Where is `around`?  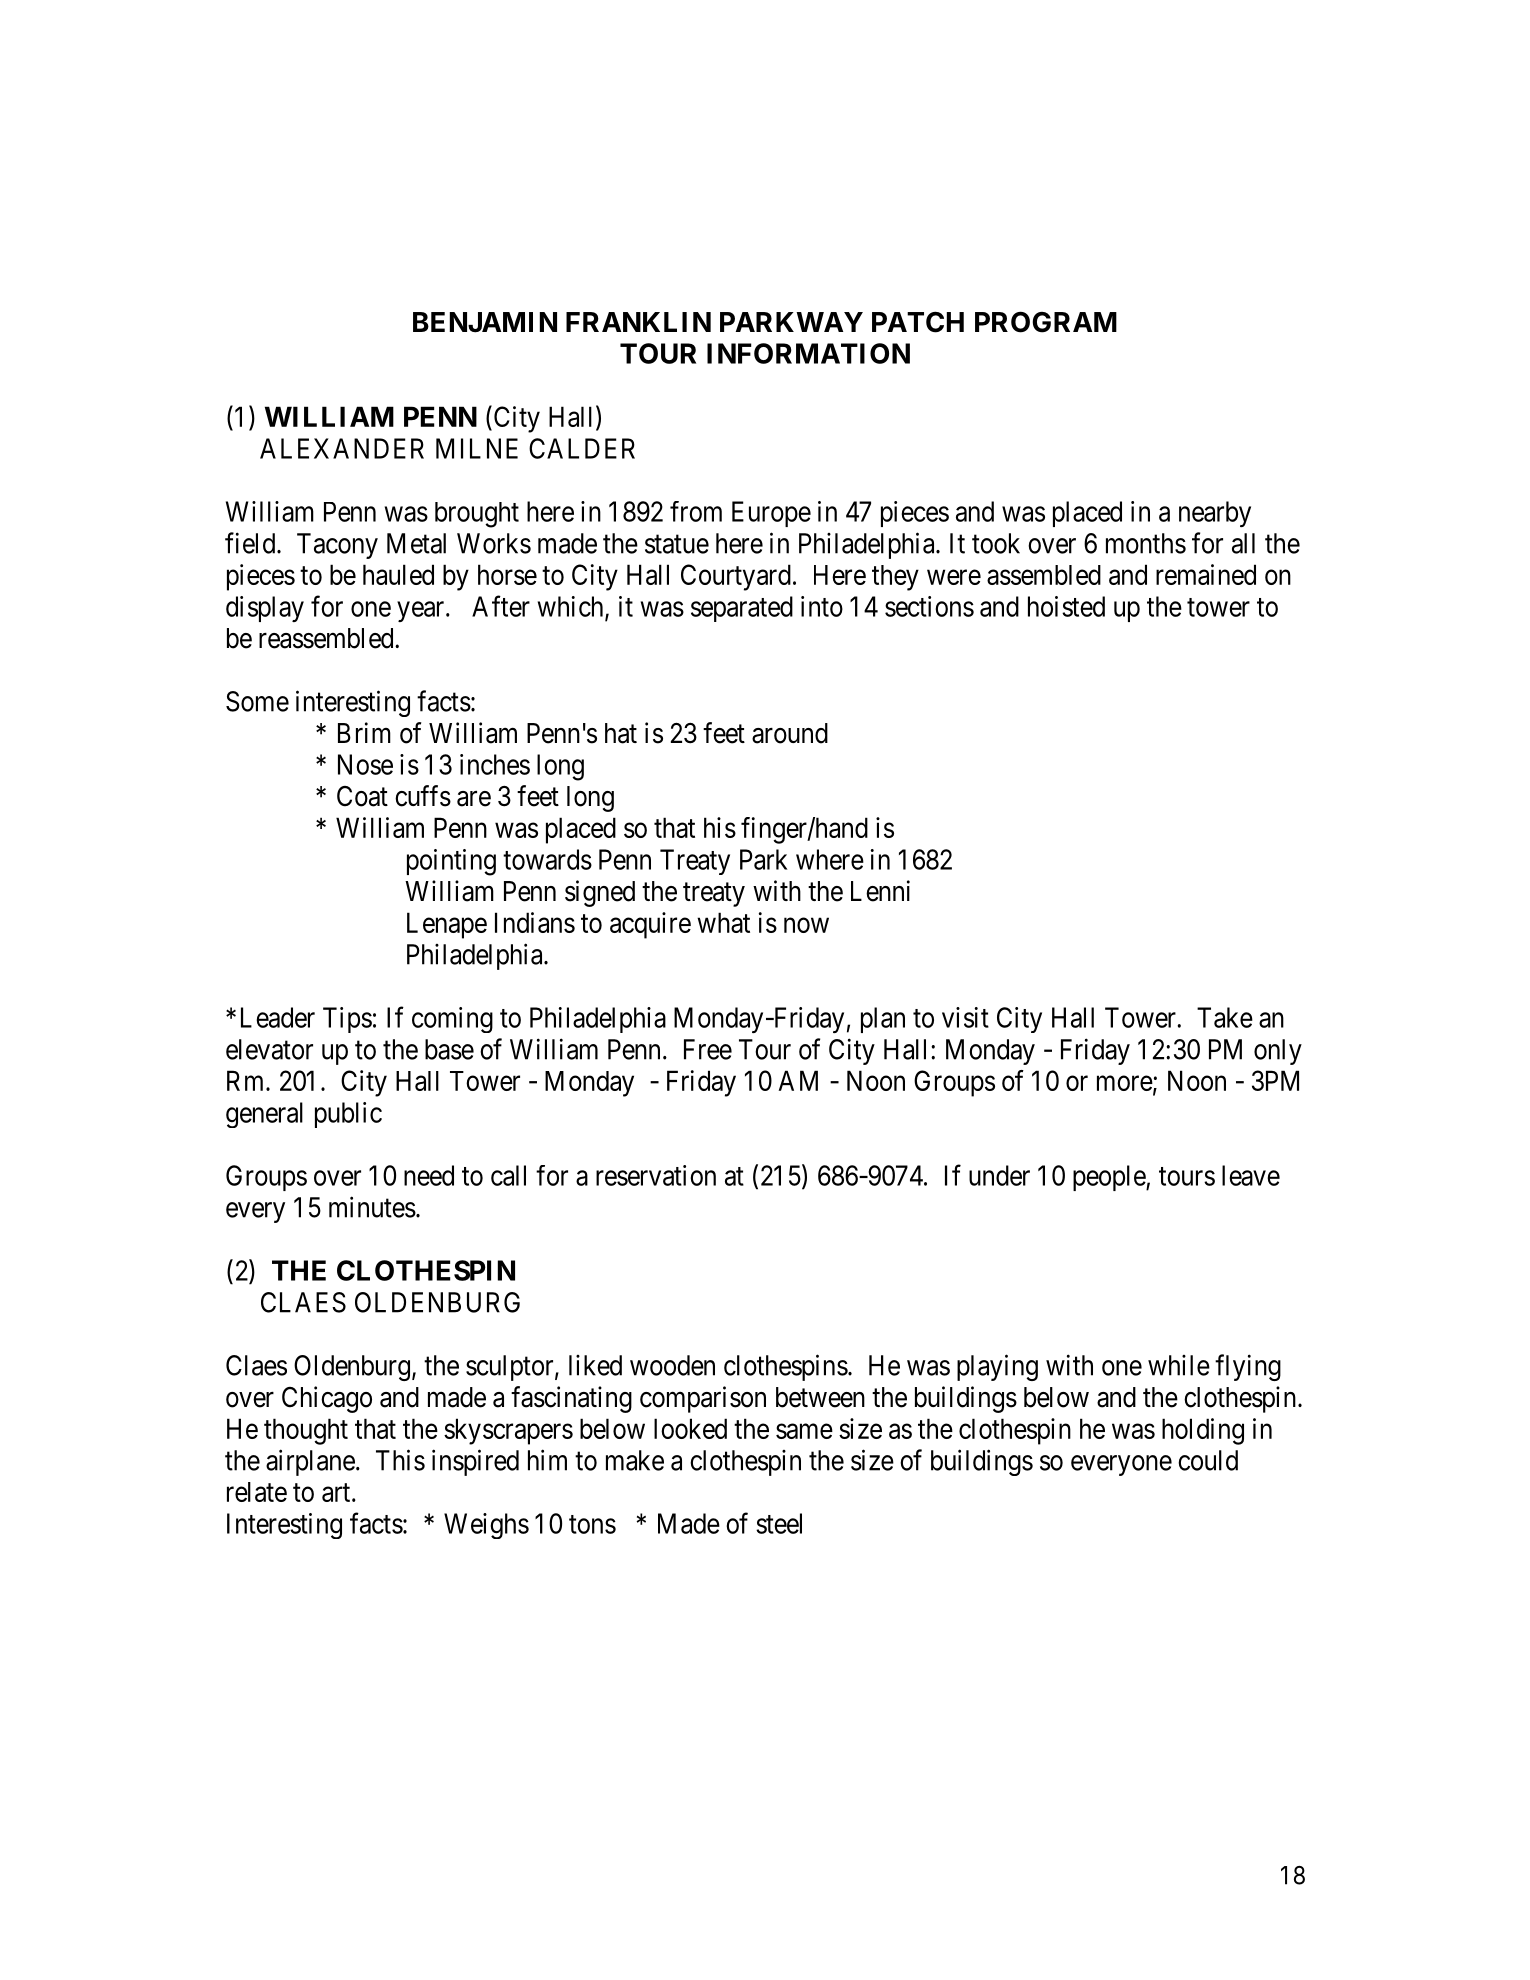
around is located at coordinates (790, 733).
